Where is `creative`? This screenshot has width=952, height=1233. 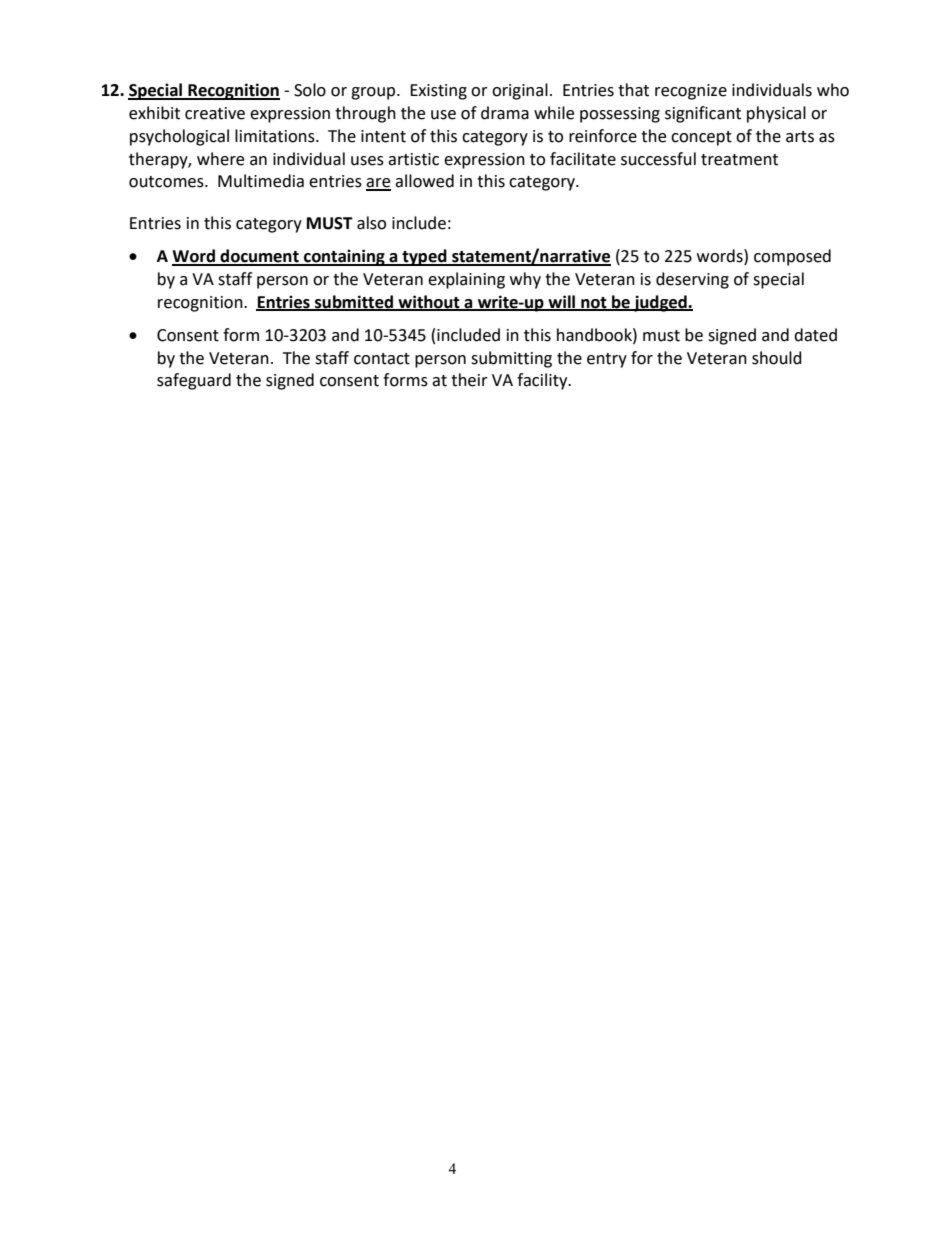
creative is located at coordinates (215, 113).
